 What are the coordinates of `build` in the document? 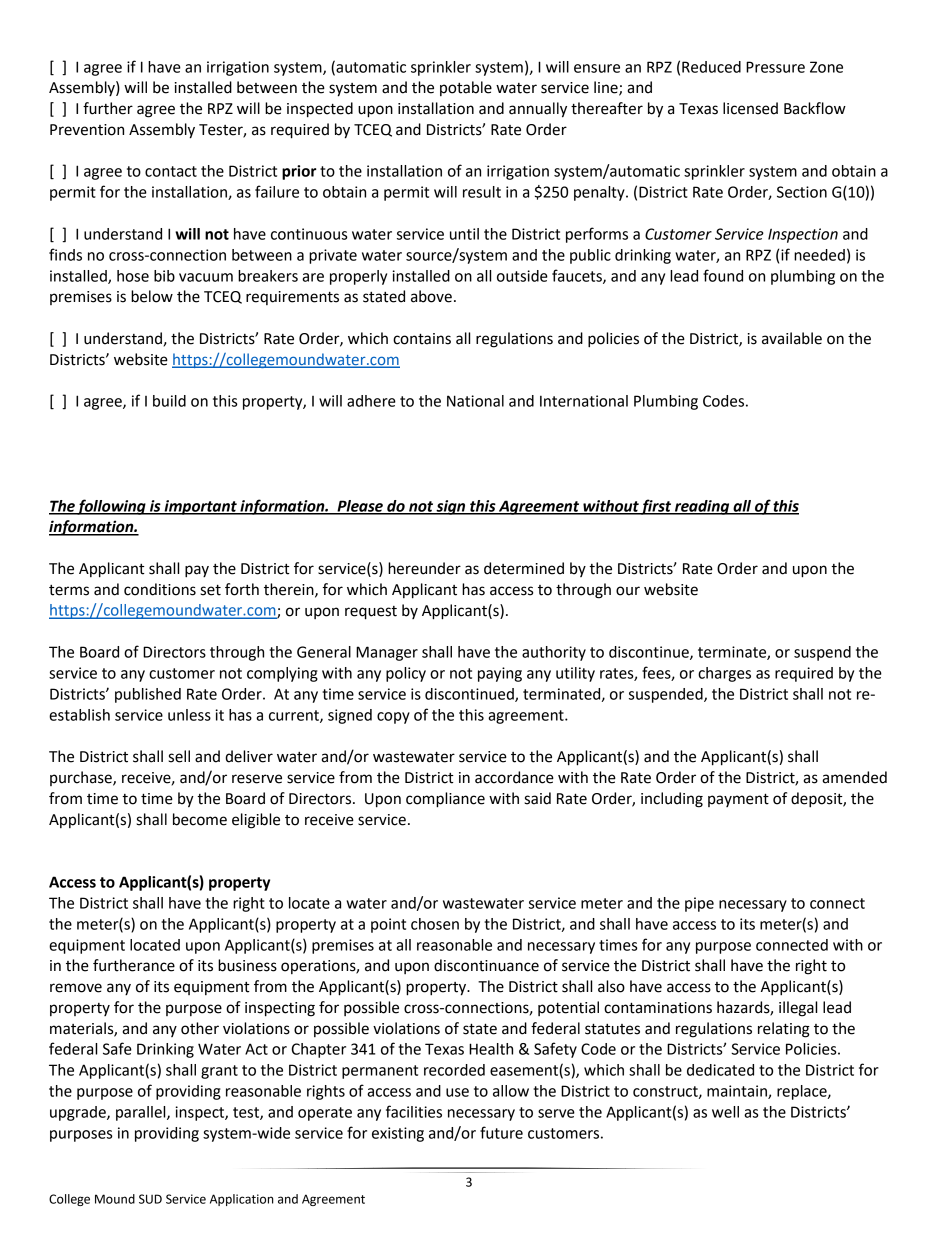 It's located at (169, 401).
